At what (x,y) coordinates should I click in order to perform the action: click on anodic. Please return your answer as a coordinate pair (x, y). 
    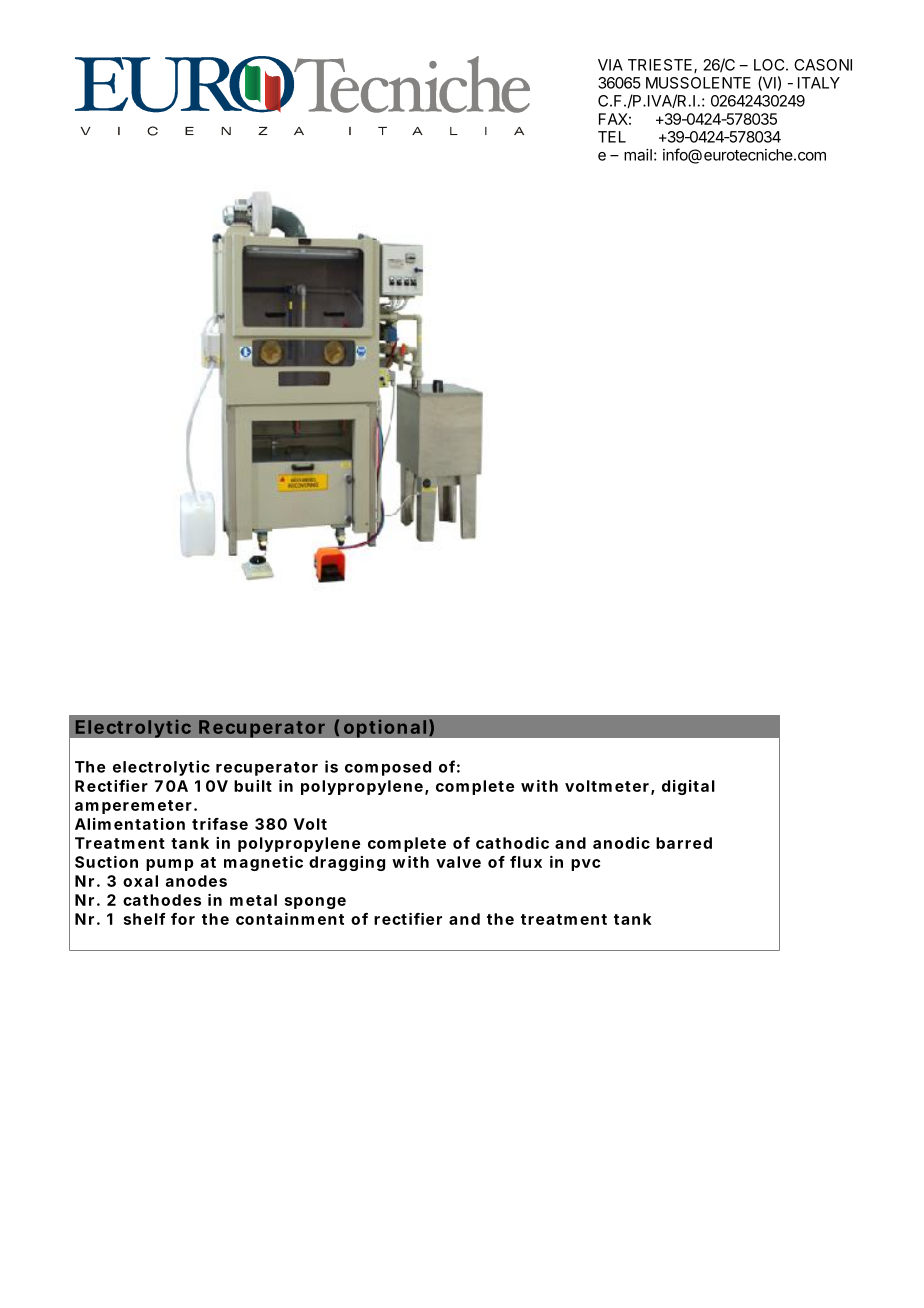
    Looking at the image, I should click on (621, 843).
